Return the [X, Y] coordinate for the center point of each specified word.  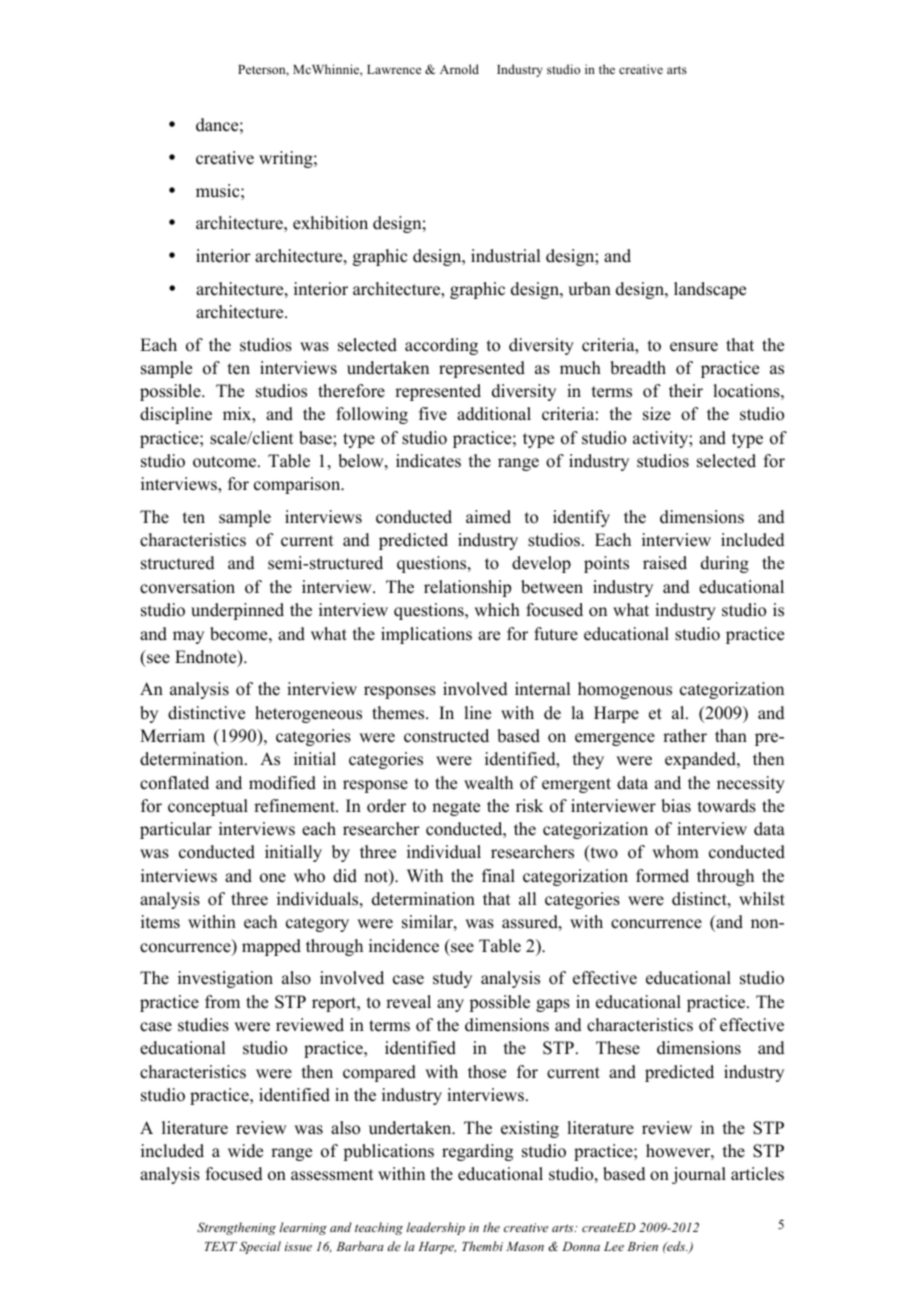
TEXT [221, 1246]
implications [426, 635]
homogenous [625, 690]
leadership [436, 1228]
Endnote [207, 658]
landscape [710, 290]
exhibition [330, 223]
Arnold [459, 69]
